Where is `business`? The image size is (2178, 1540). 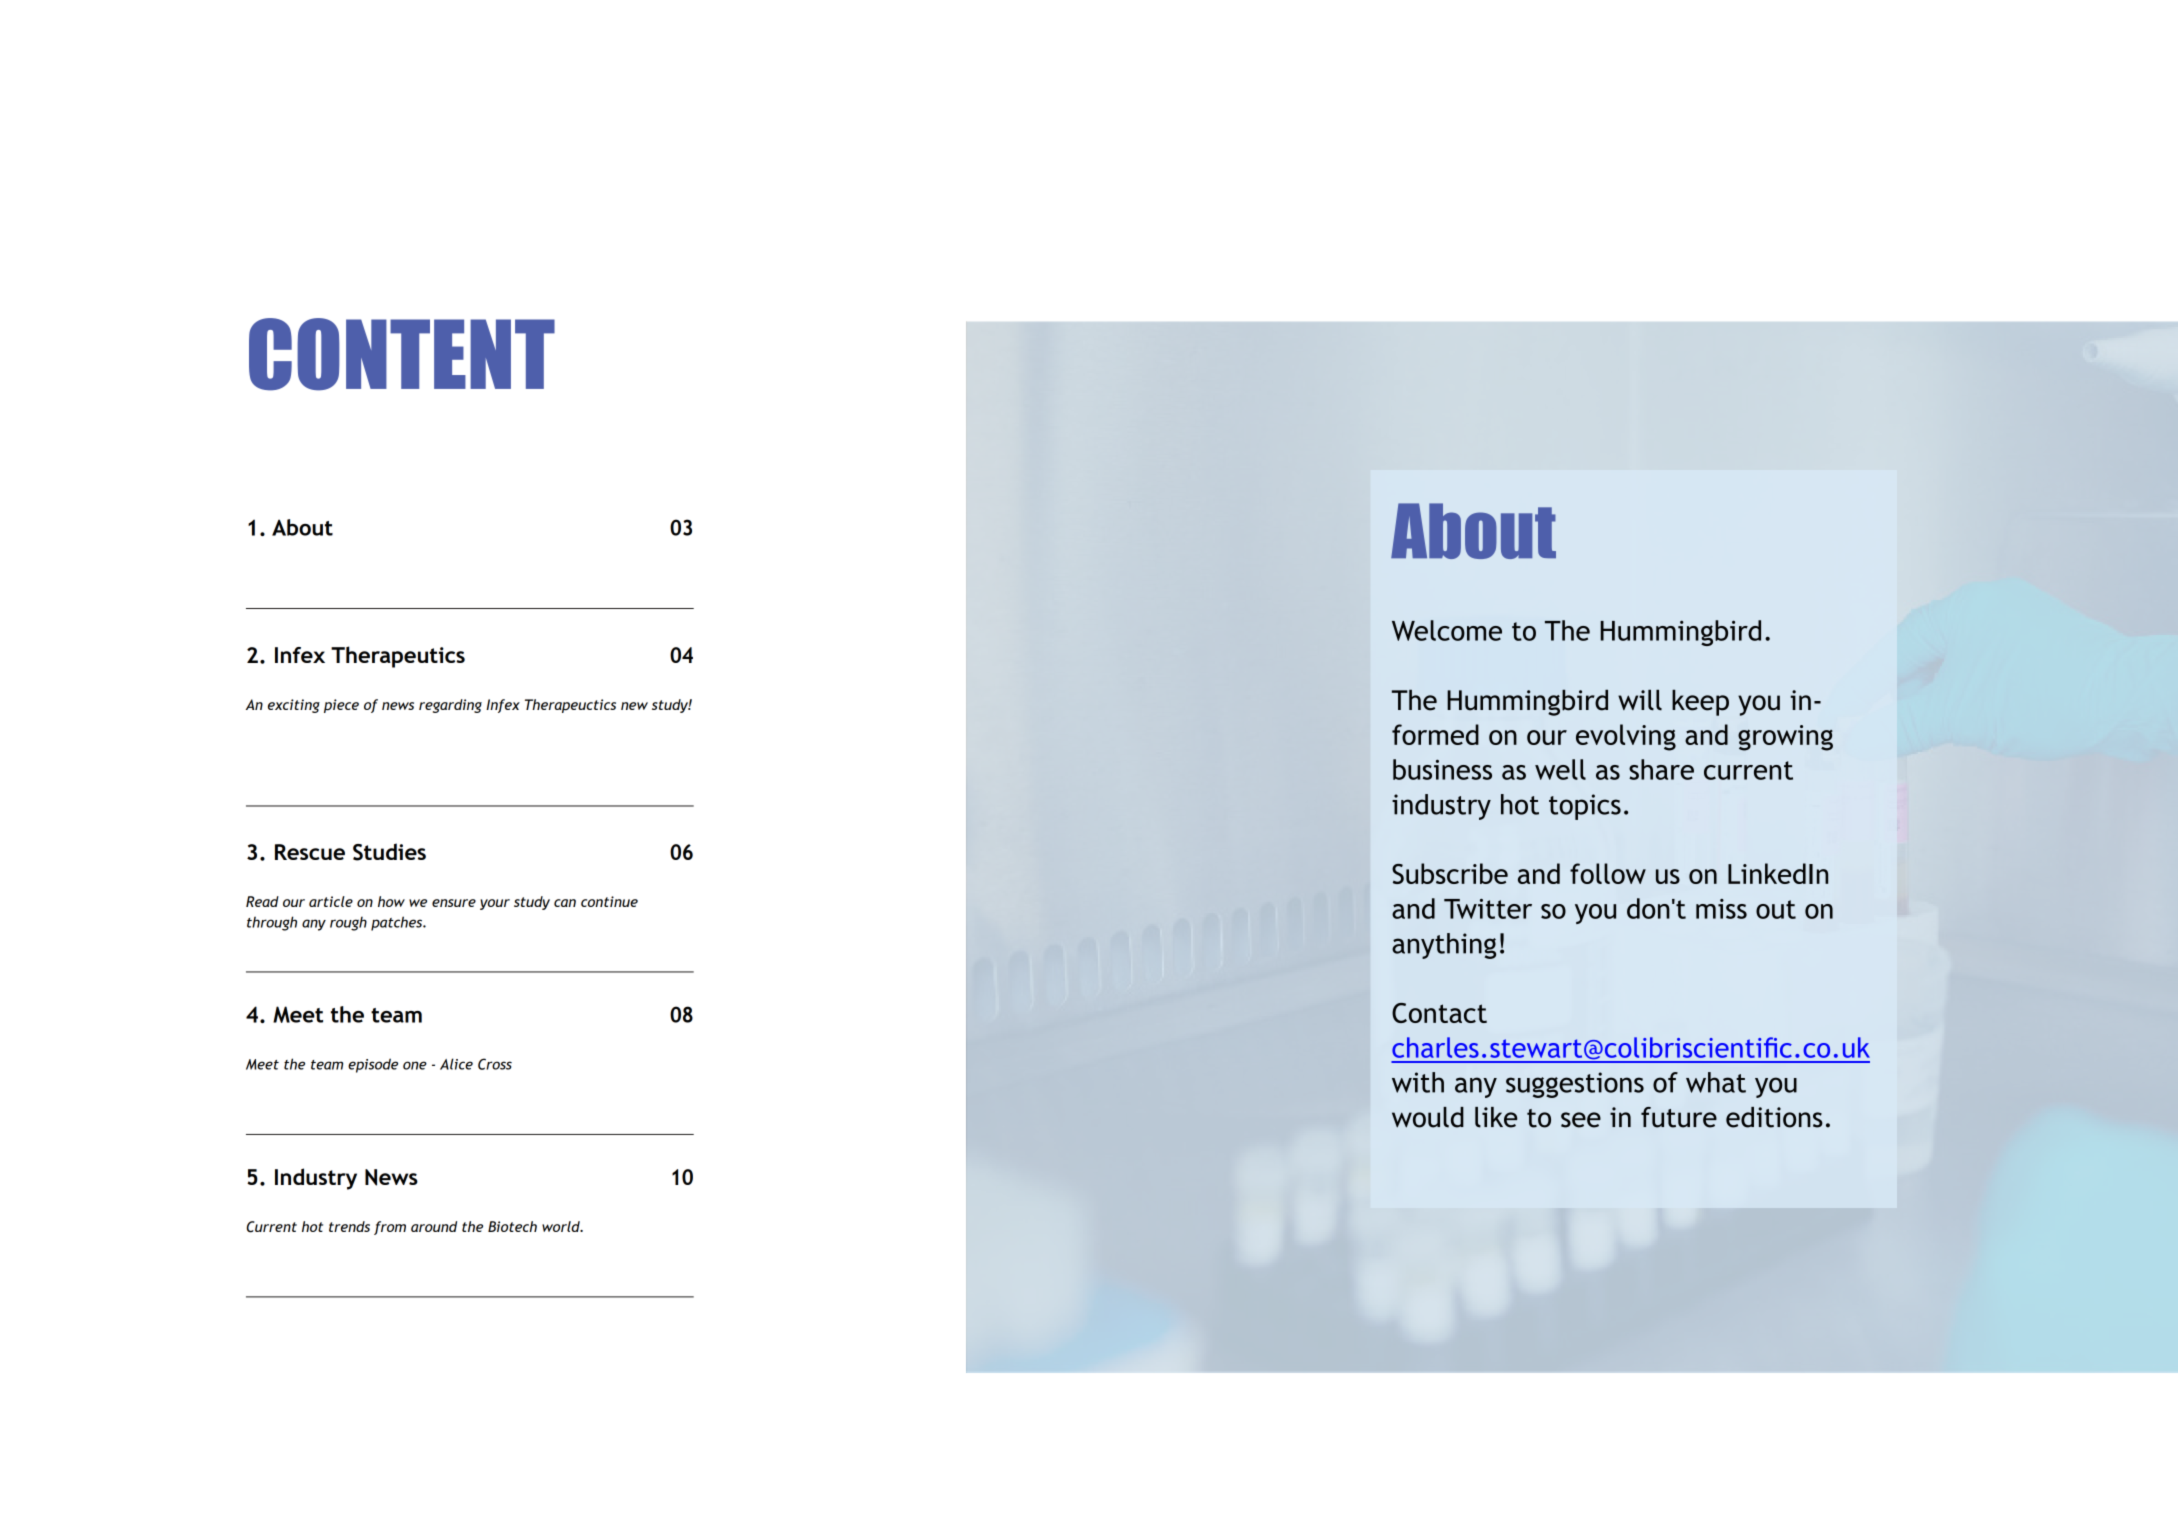 business is located at coordinates (1442, 769).
